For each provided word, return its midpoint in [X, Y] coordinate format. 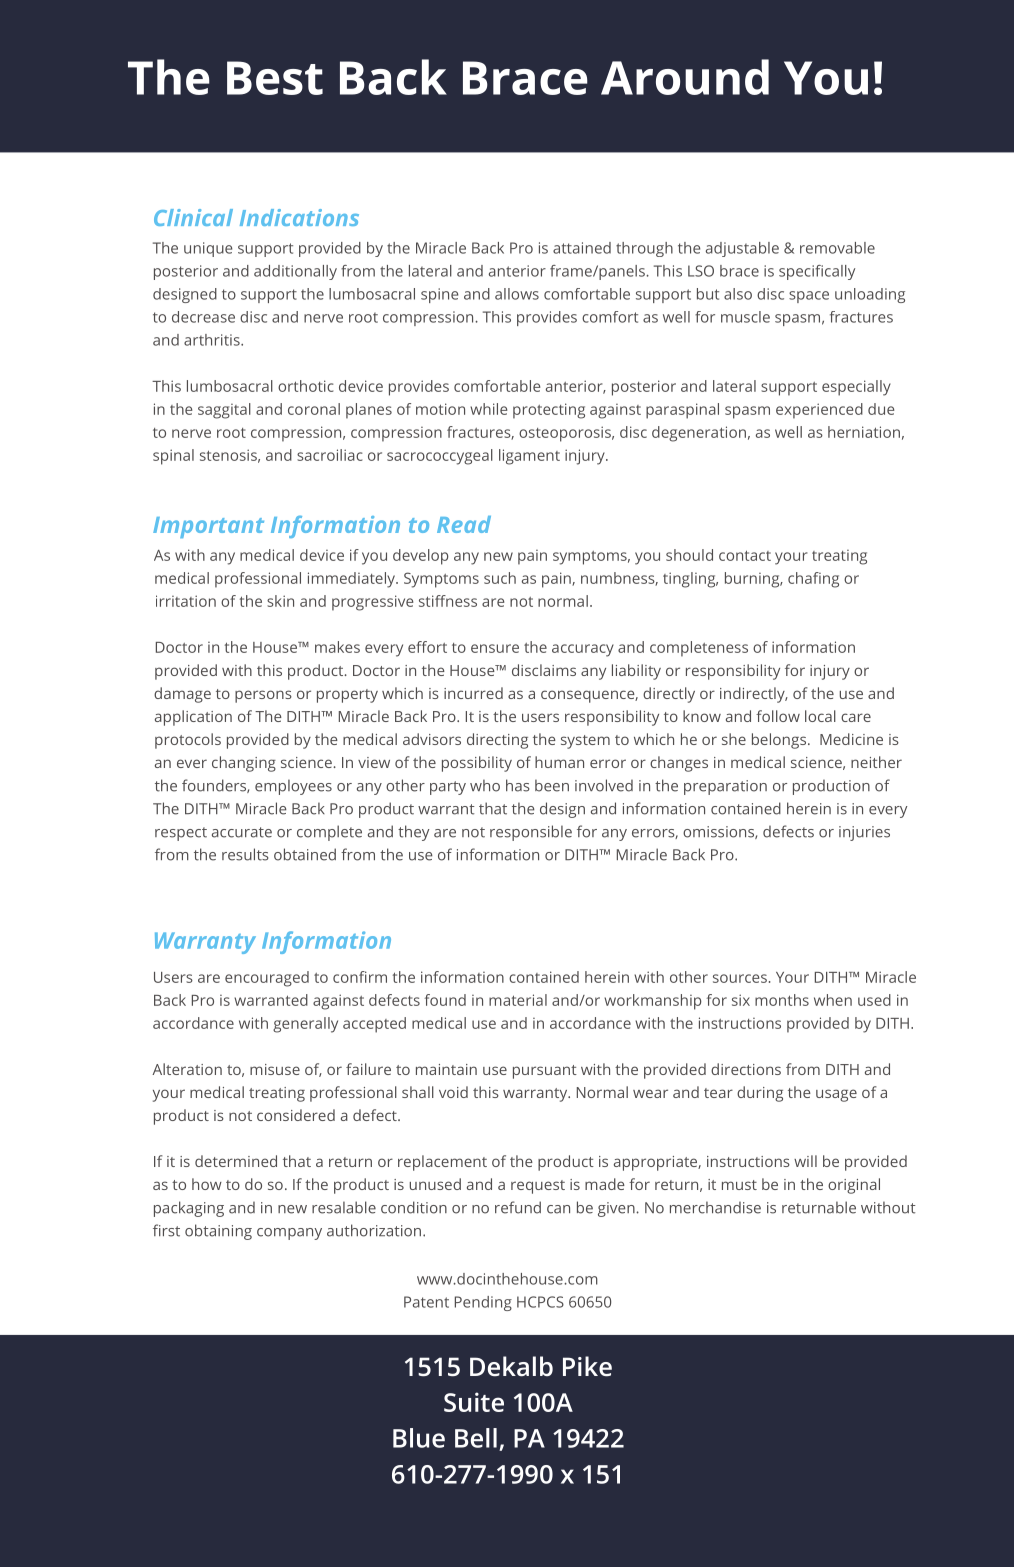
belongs [780, 741]
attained [582, 248]
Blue [419, 1438]
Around [685, 77]
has [517, 785]
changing [244, 764]
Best [275, 78]
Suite [474, 1402]
